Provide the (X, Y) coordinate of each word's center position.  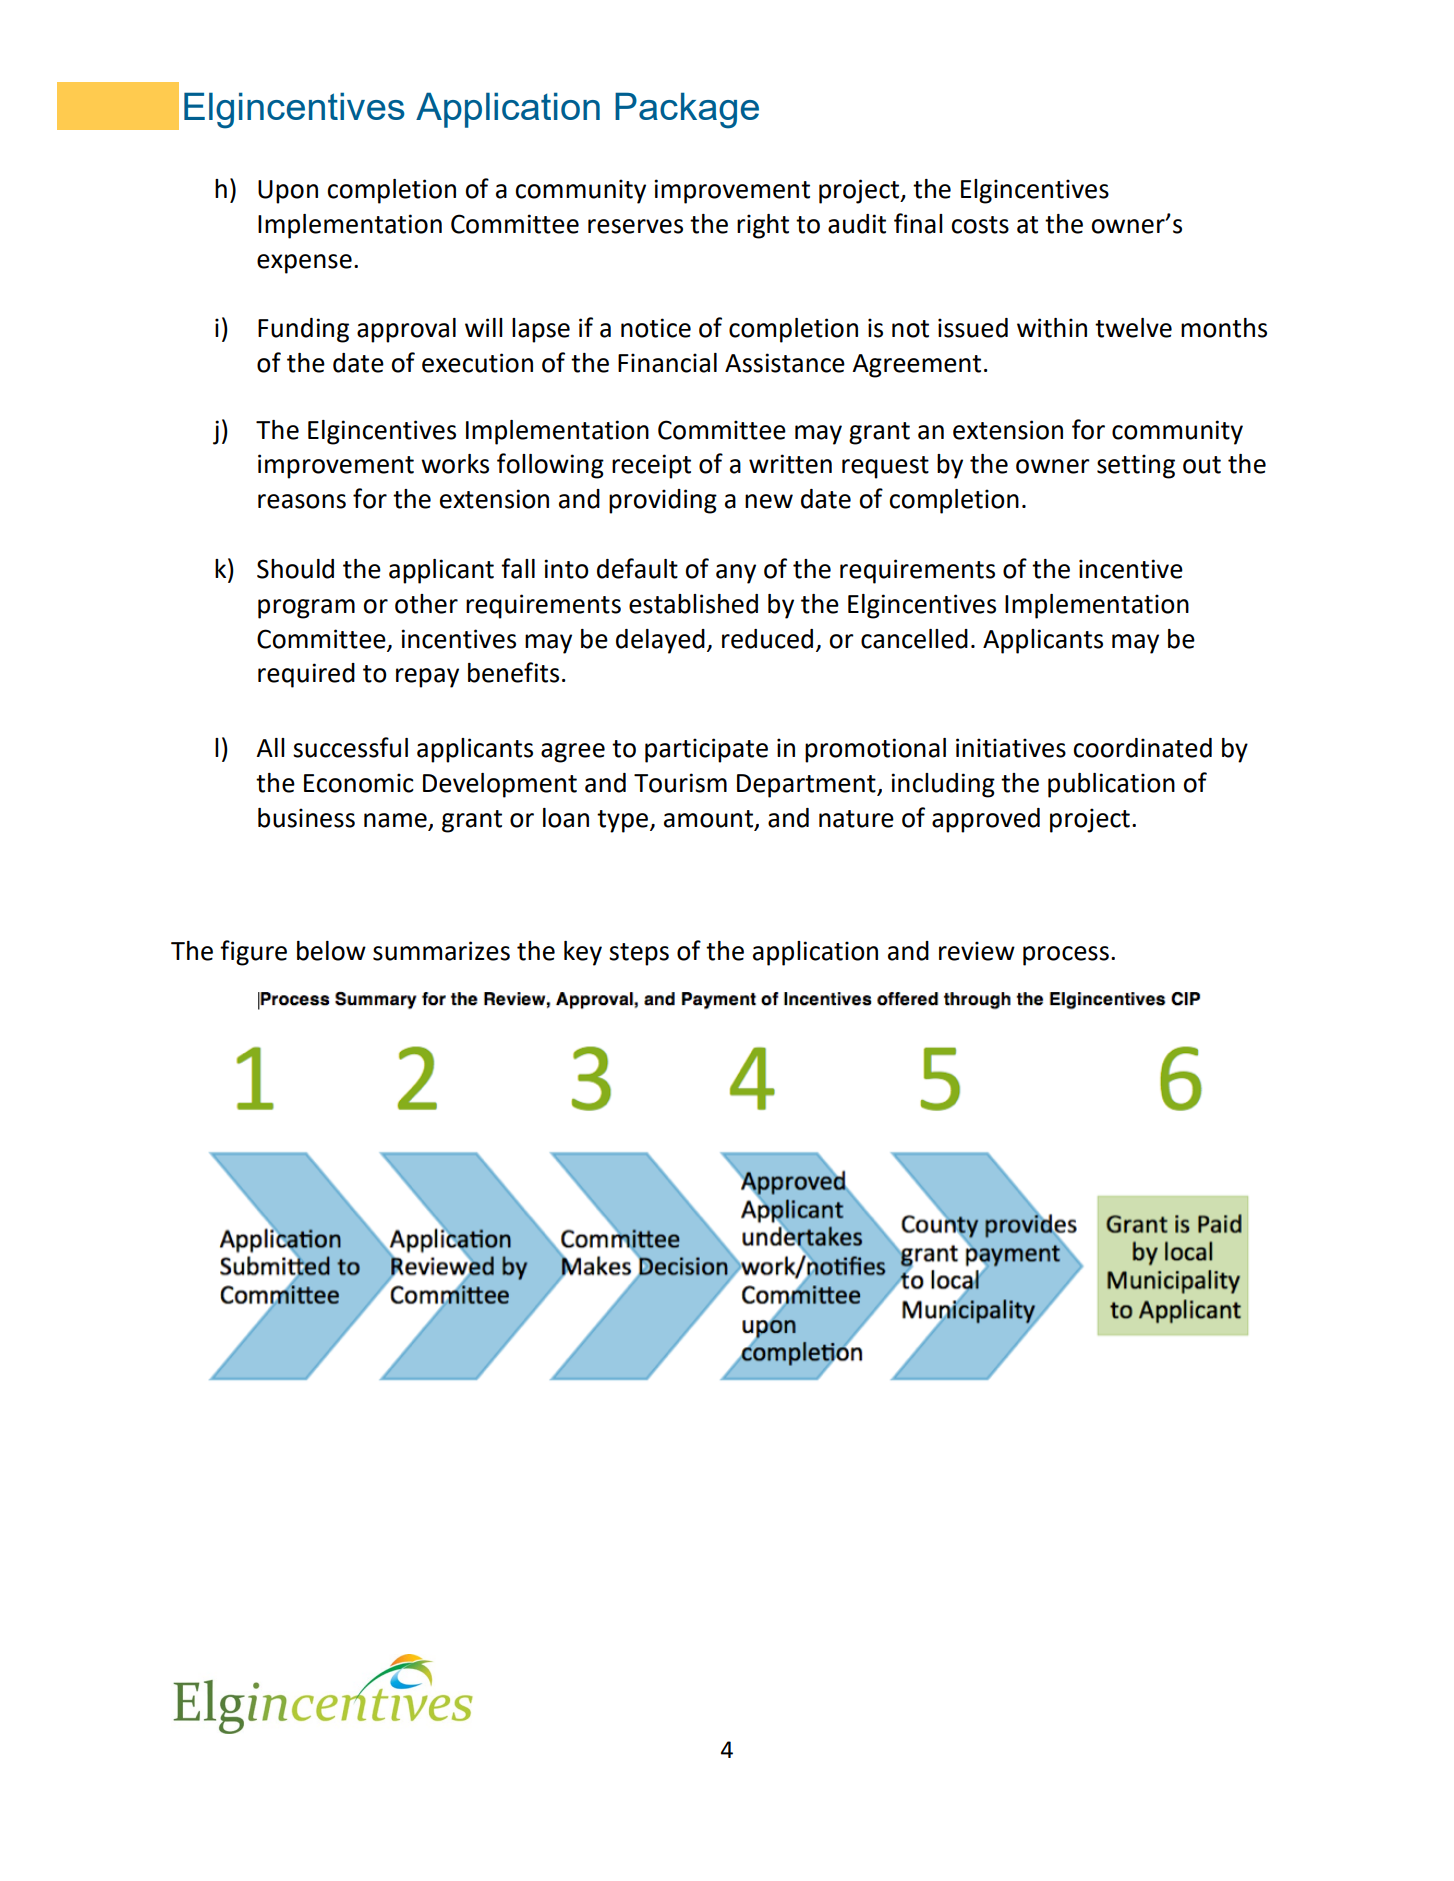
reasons (302, 501)
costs (980, 225)
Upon (288, 192)
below (331, 951)
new (769, 501)
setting (1136, 466)
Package (687, 110)
